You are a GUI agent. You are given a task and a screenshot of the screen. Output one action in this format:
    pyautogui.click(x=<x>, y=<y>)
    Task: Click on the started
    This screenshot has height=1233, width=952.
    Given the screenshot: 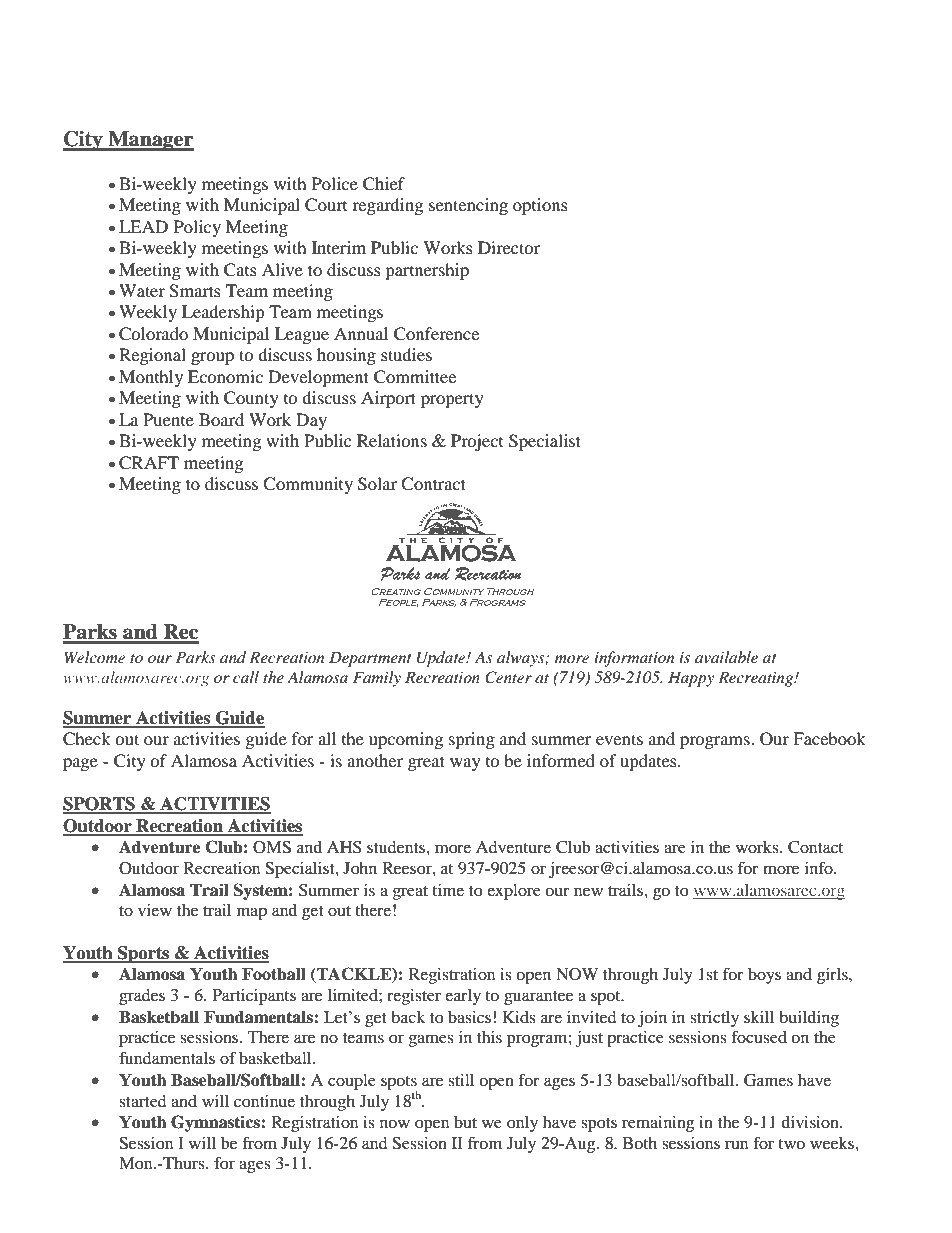 What is the action you would take?
    pyautogui.click(x=143, y=1101)
